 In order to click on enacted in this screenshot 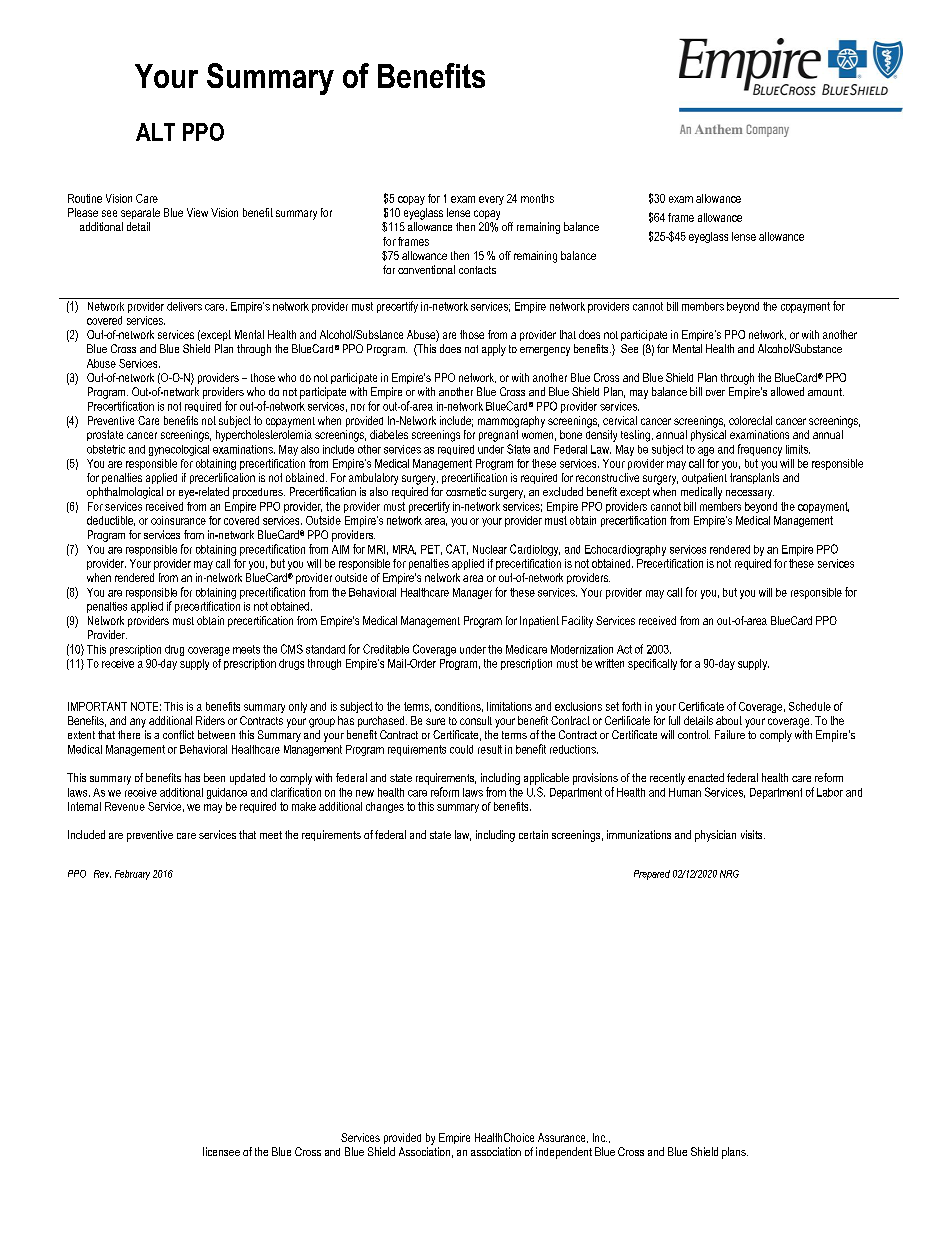, I will do `click(706, 777)`.
